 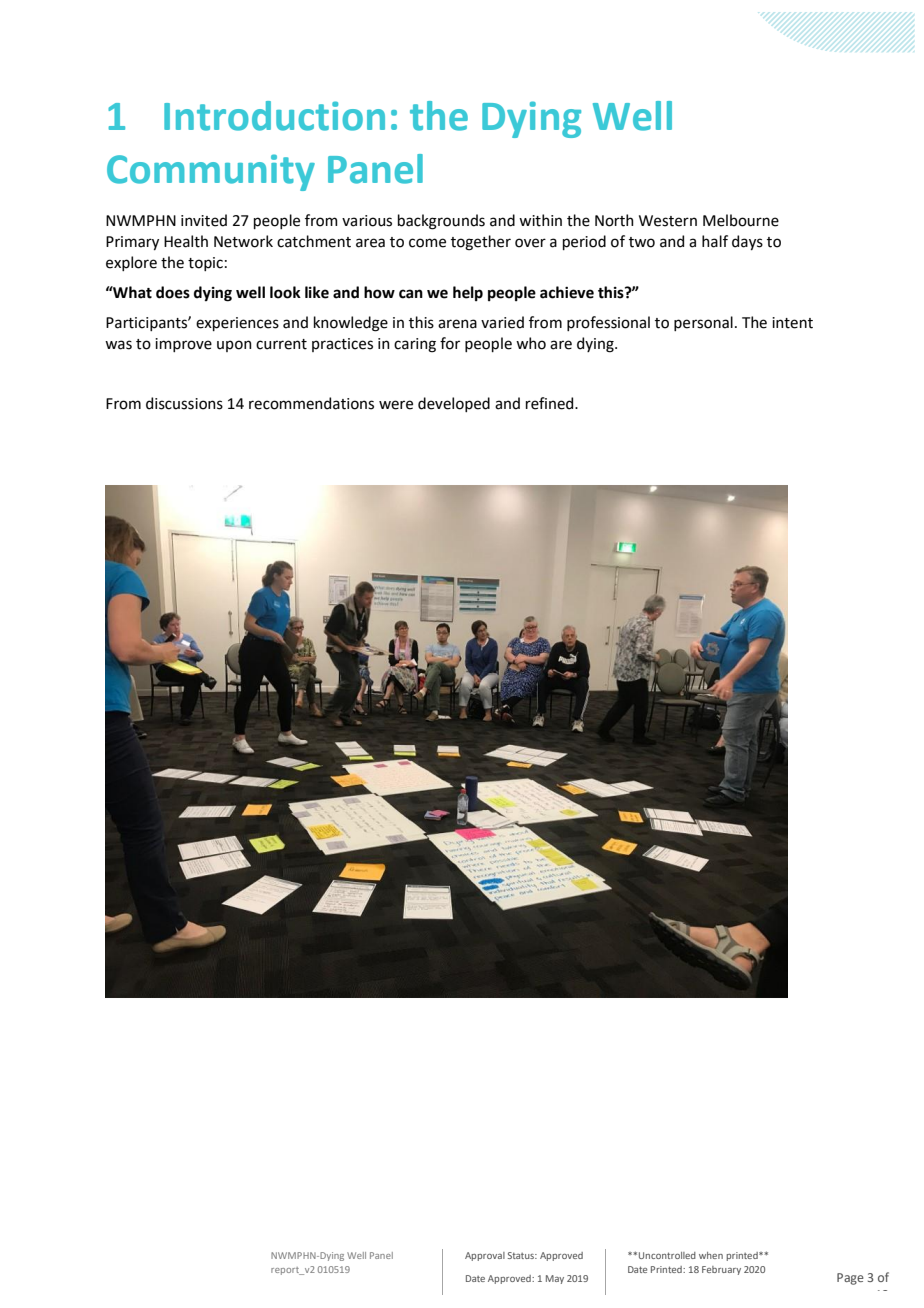 I want to click on February, so click(x=721, y=1270).
